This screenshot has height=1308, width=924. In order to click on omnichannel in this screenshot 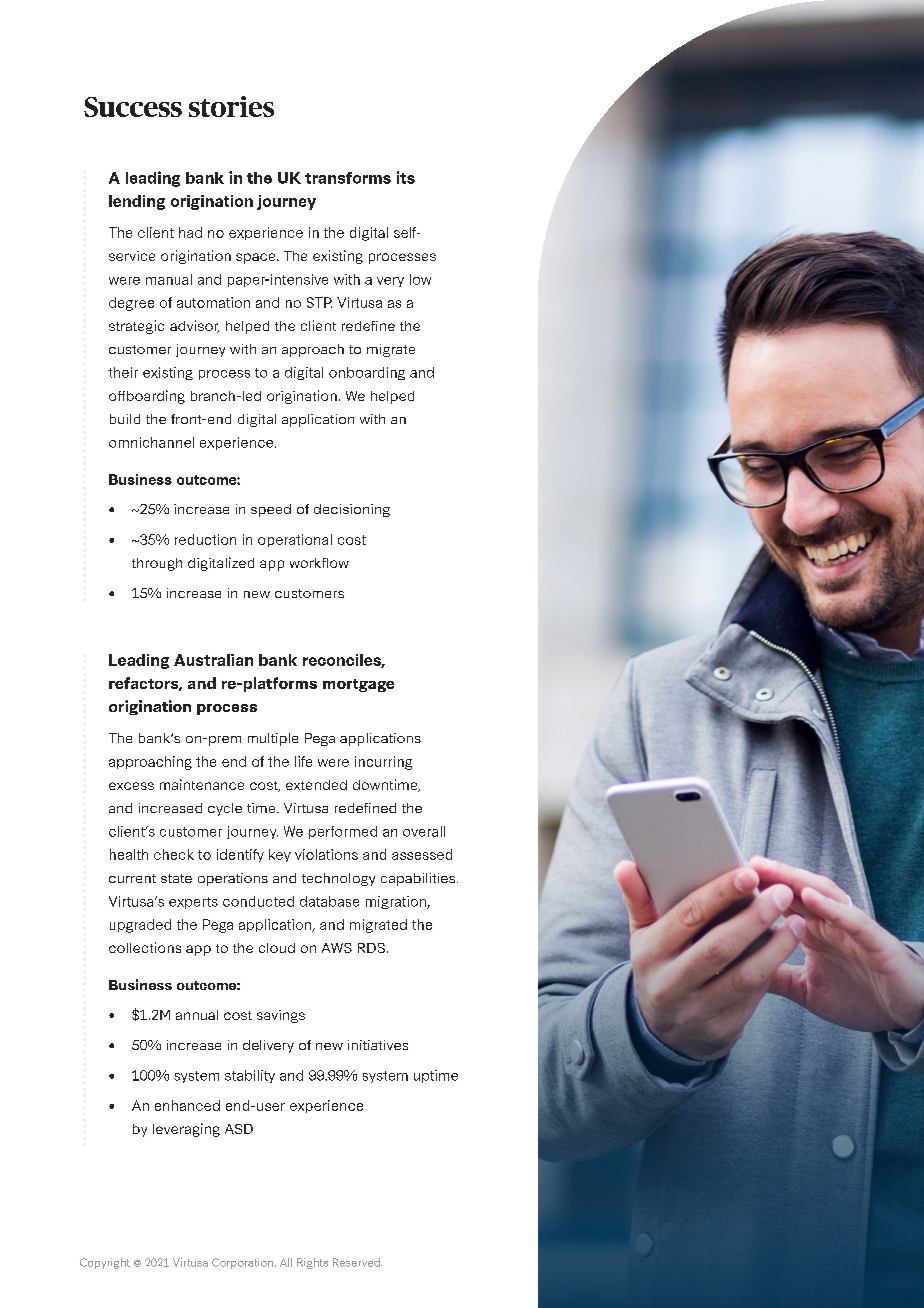, I will do `click(151, 442)`.
